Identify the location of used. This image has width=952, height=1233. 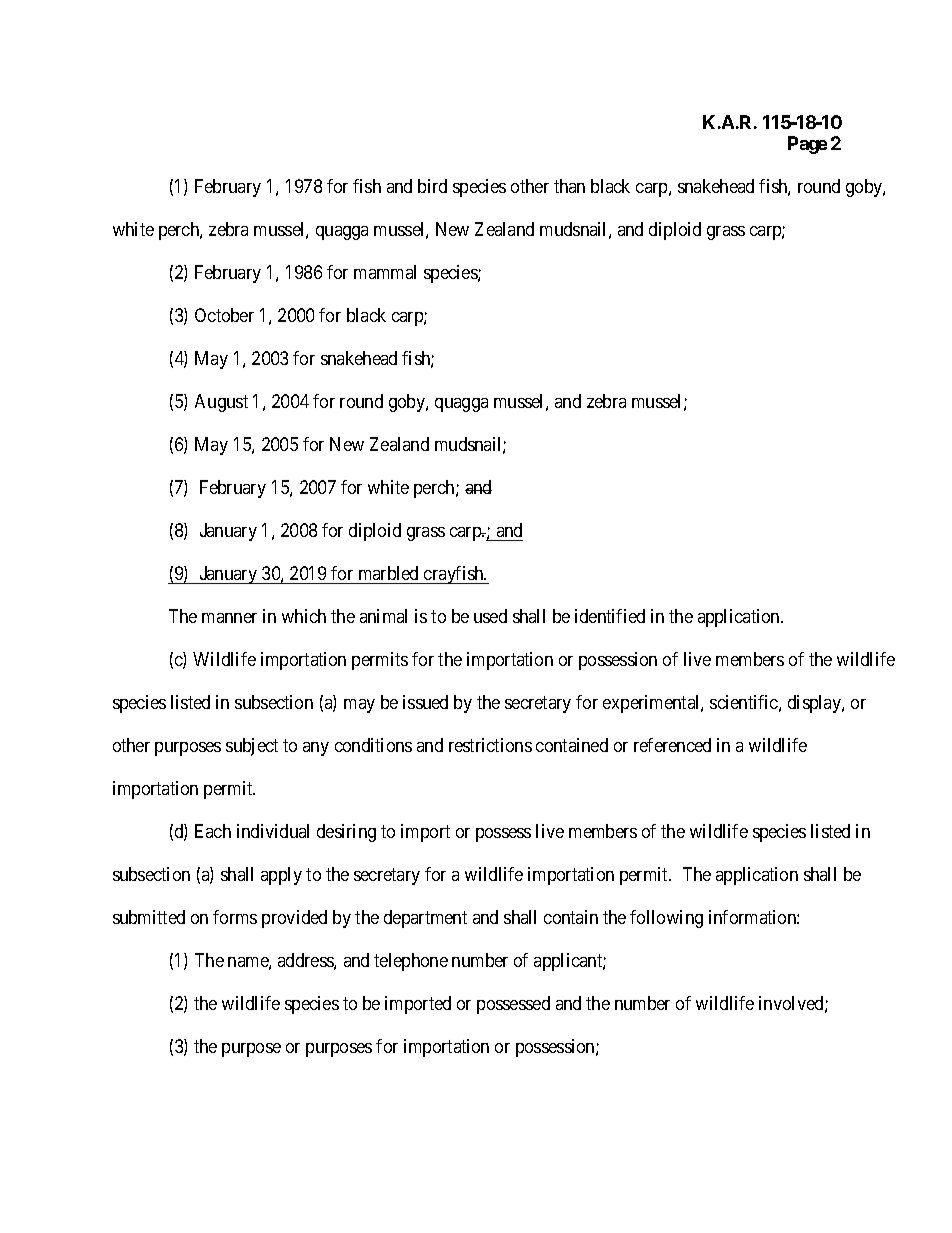
(490, 616).
